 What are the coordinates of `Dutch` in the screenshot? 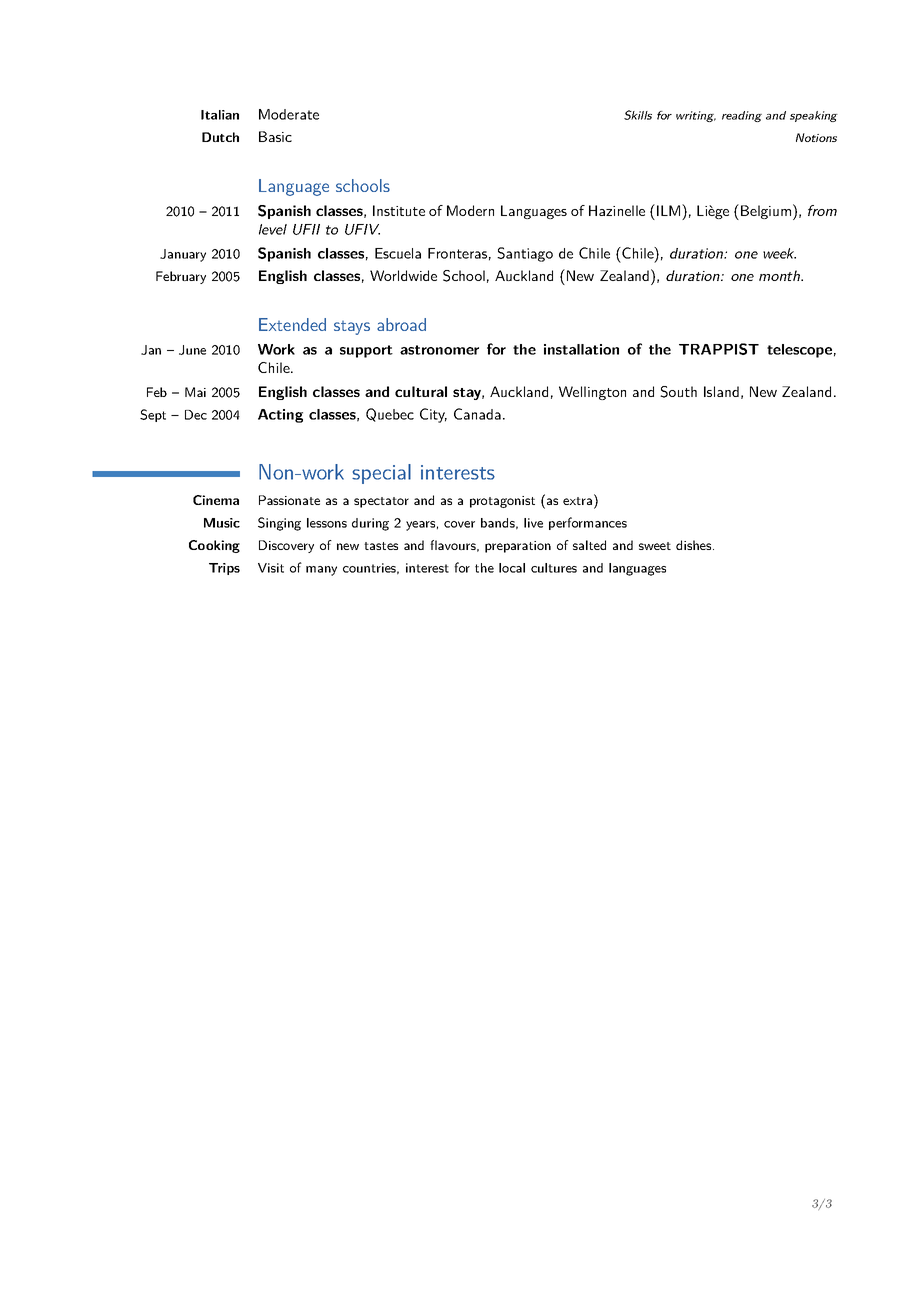 It's located at (220, 137).
